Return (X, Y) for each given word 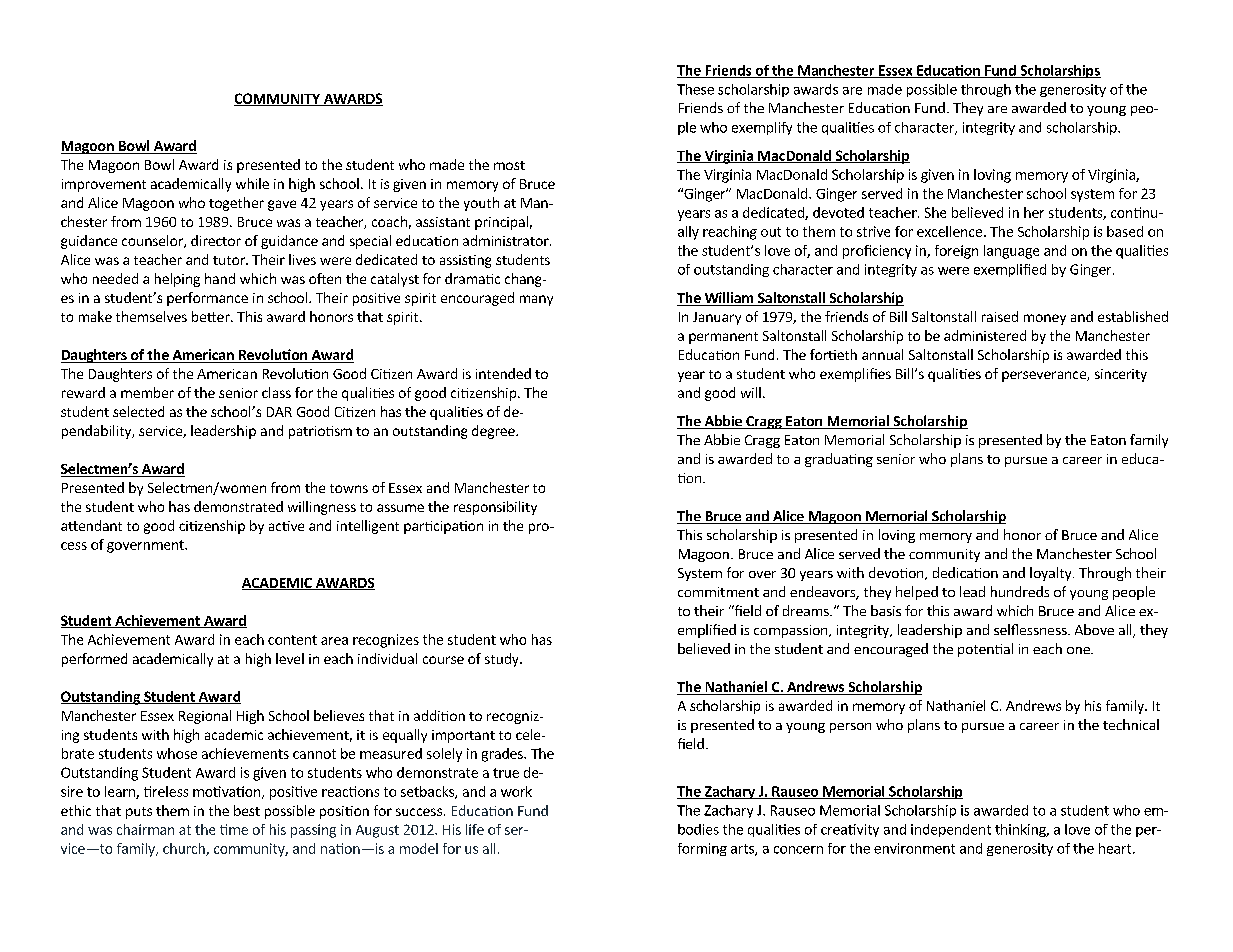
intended (503, 373)
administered (985, 335)
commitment (718, 592)
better (212, 316)
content (292, 640)
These (695, 89)
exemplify (762, 128)
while (252, 183)
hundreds (1020, 591)
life (475, 829)
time (234, 829)
